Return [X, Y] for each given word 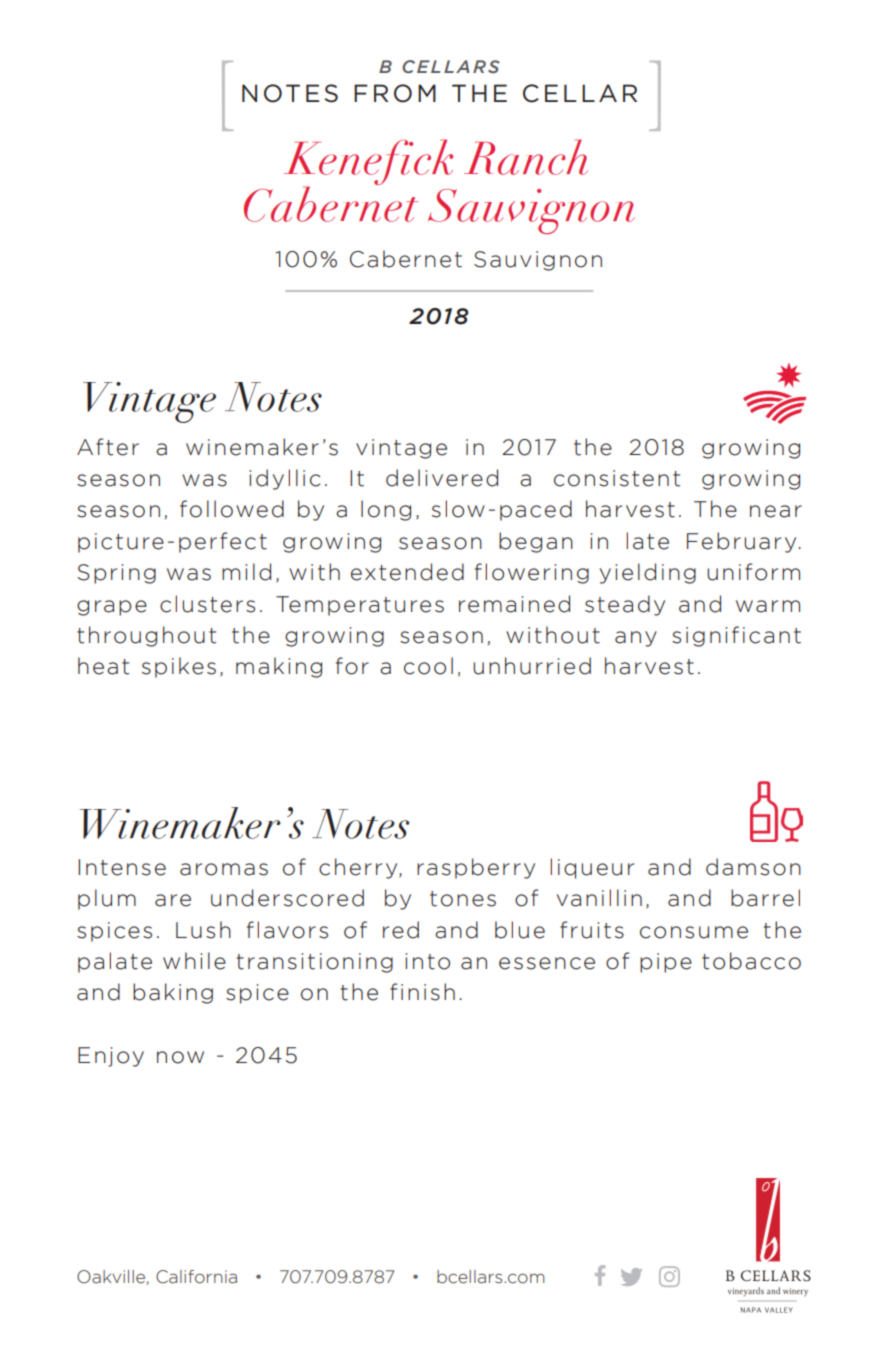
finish [422, 992]
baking [173, 993]
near [776, 511]
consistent [617, 478]
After [108, 447]
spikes [179, 667]
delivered [442, 478]
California [196, 1277]
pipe [666, 963]
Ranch [526, 157]
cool [428, 666]
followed [232, 509]
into [427, 961]
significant [736, 636]
